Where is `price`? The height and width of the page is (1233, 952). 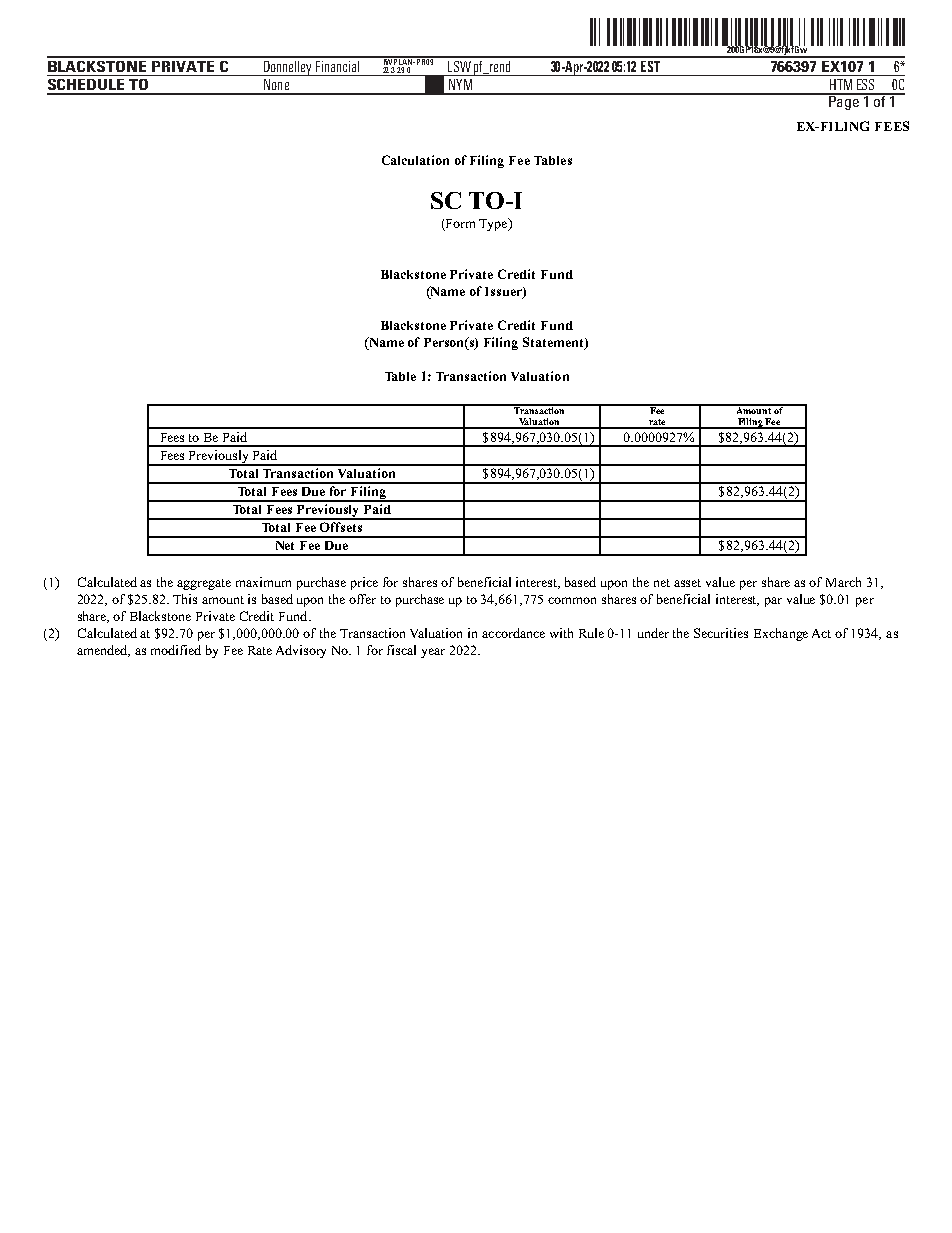 price is located at coordinates (364, 583).
